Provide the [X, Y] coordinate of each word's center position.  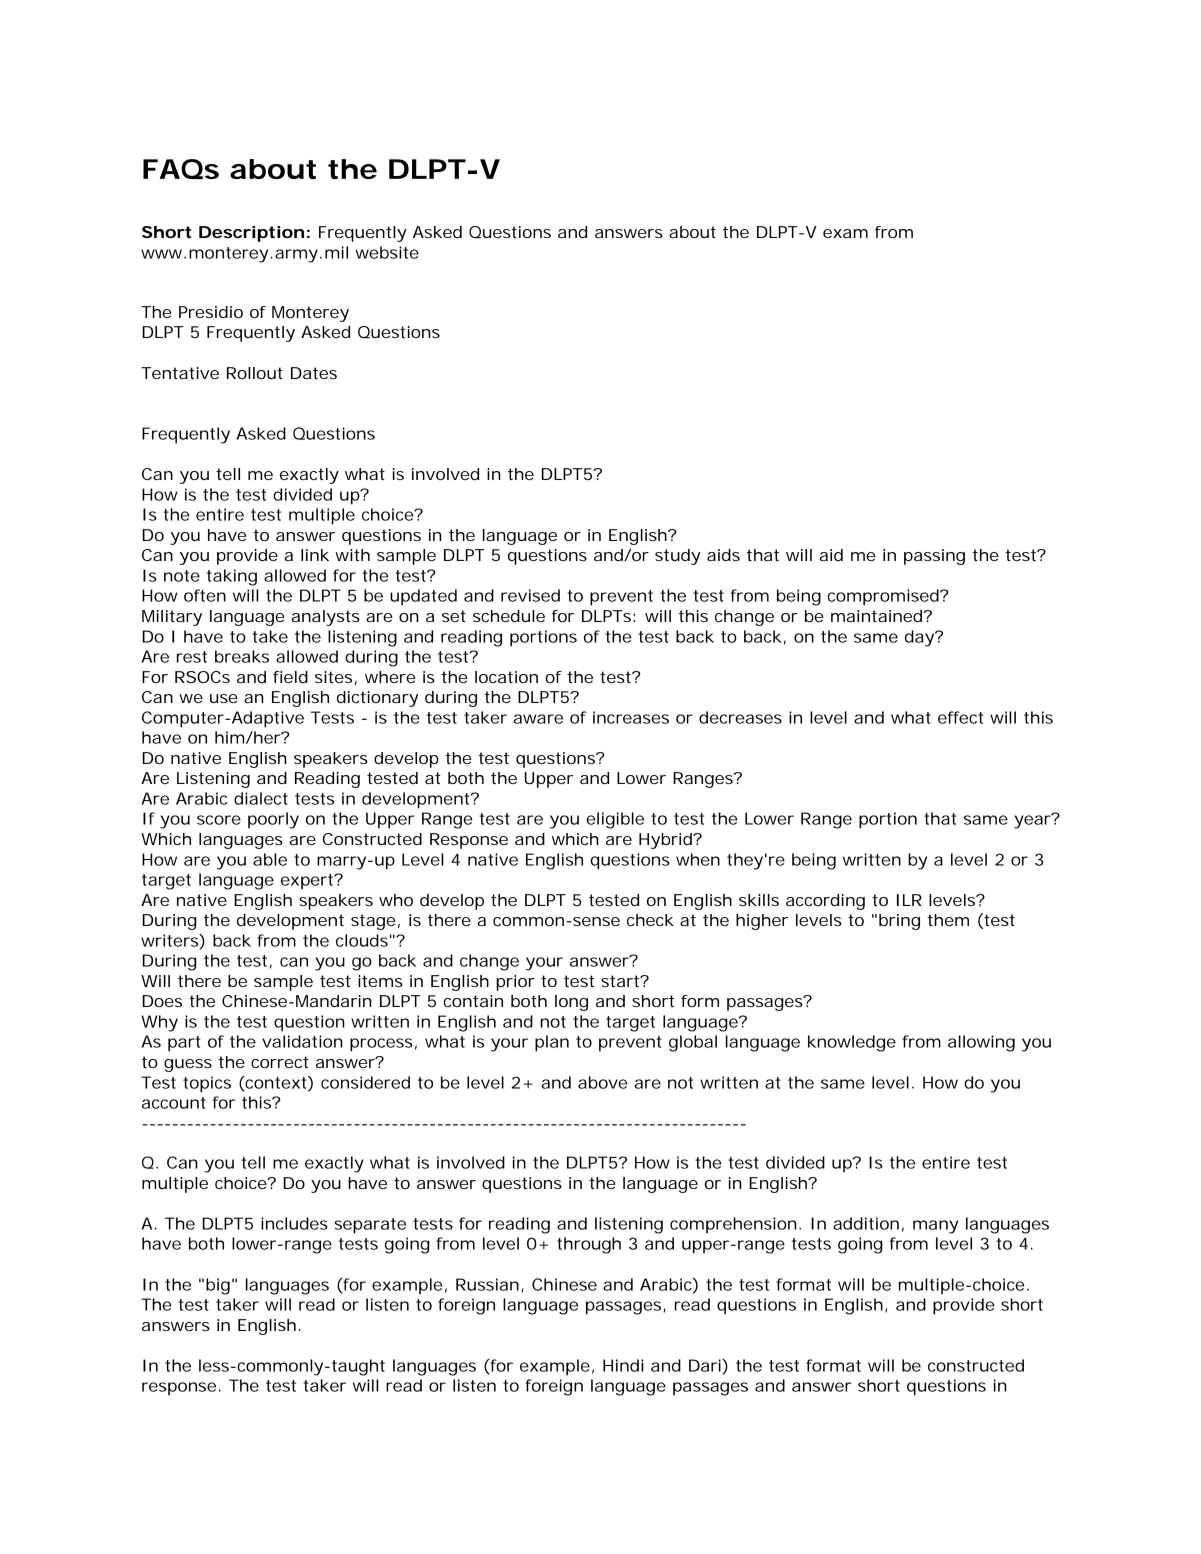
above [603, 1082]
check [650, 920]
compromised [885, 597]
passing [934, 557]
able [270, 859]
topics [207, 1084]
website [387, 252]
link [315, 555]
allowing [981, 1043]
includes [294, 1223]
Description [251, 234]
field [290, 677]
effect [960, 717]
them [948, 920]
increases [631, 717]
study [678, 557]
